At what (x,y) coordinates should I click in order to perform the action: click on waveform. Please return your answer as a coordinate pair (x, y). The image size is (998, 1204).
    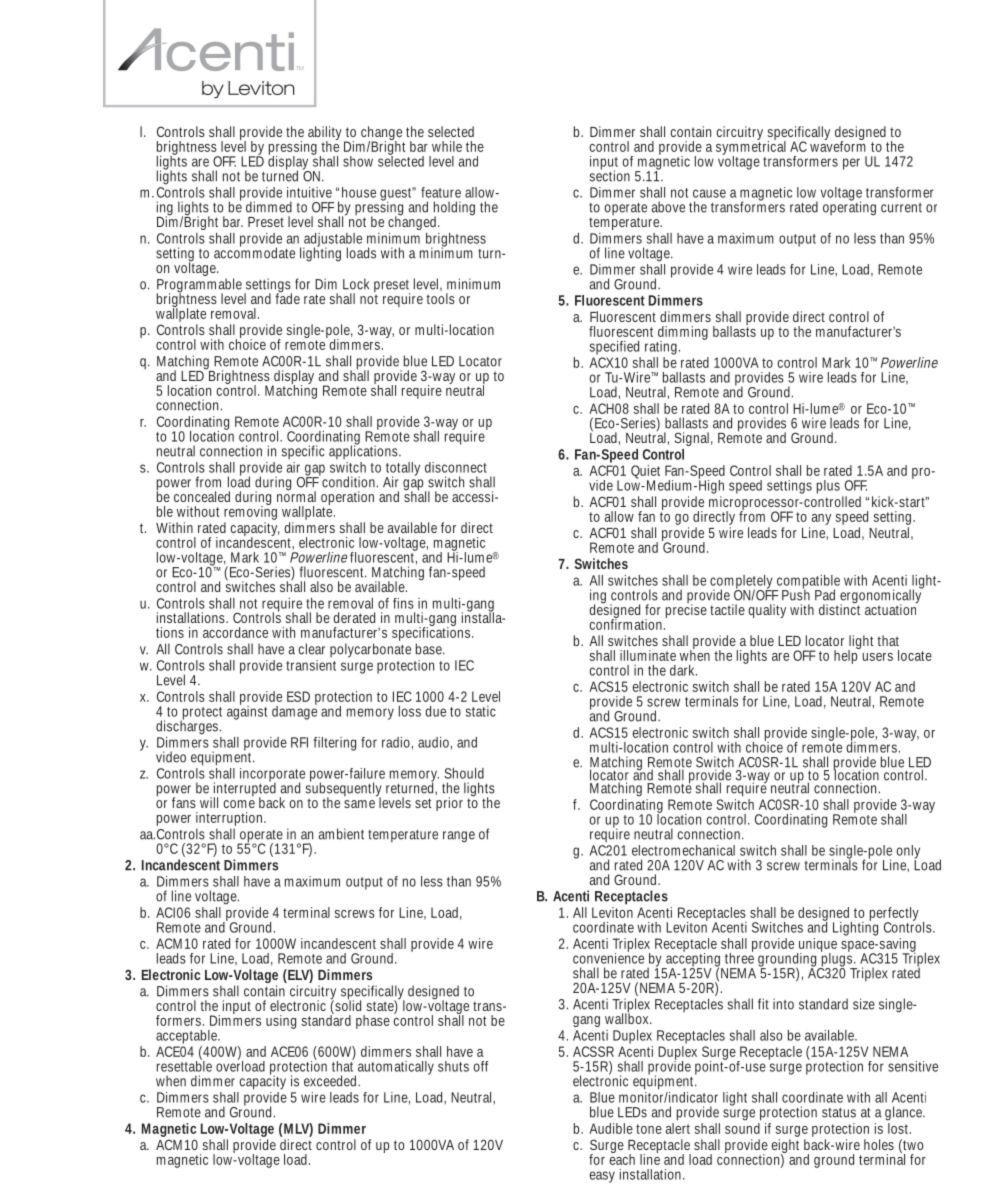
    Looking at the image, I should click on (838, 145).
